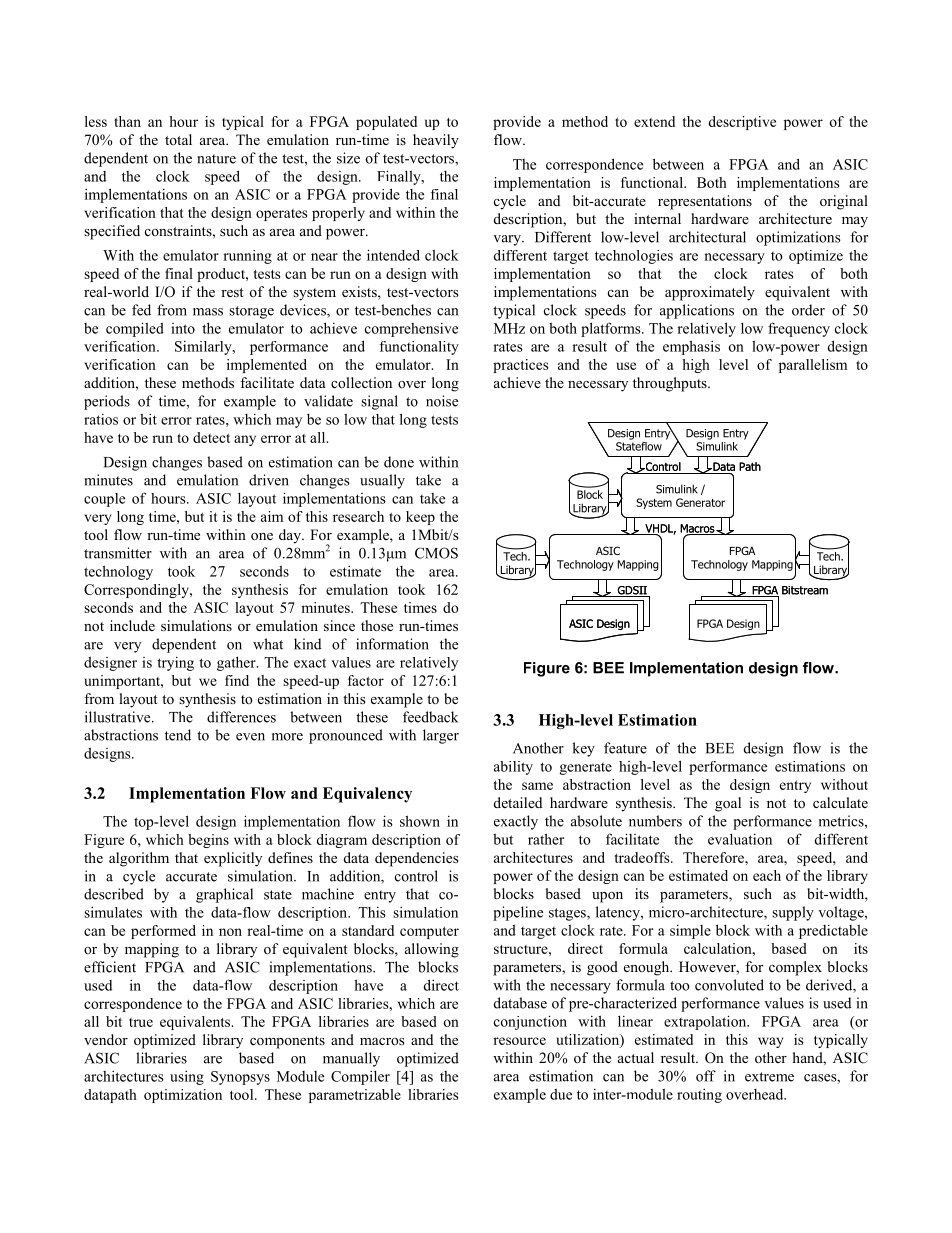  I want to click on descriptive, so click(742, 123).
